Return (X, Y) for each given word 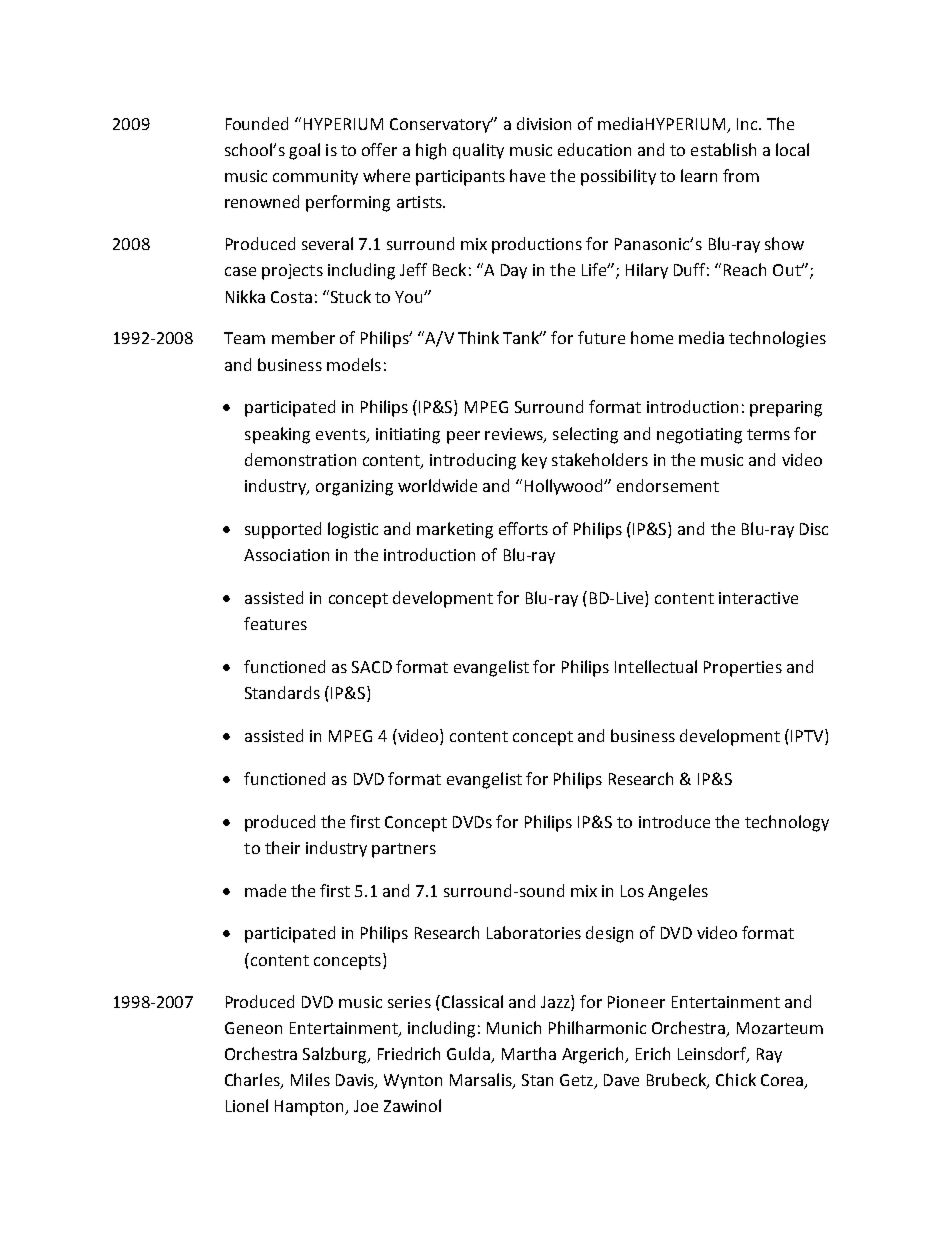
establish (723, 149)
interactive (758, 598)
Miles (310, 1079)
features (275, 623)
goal (304, 151)
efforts (523, 528)
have (527, 175)
